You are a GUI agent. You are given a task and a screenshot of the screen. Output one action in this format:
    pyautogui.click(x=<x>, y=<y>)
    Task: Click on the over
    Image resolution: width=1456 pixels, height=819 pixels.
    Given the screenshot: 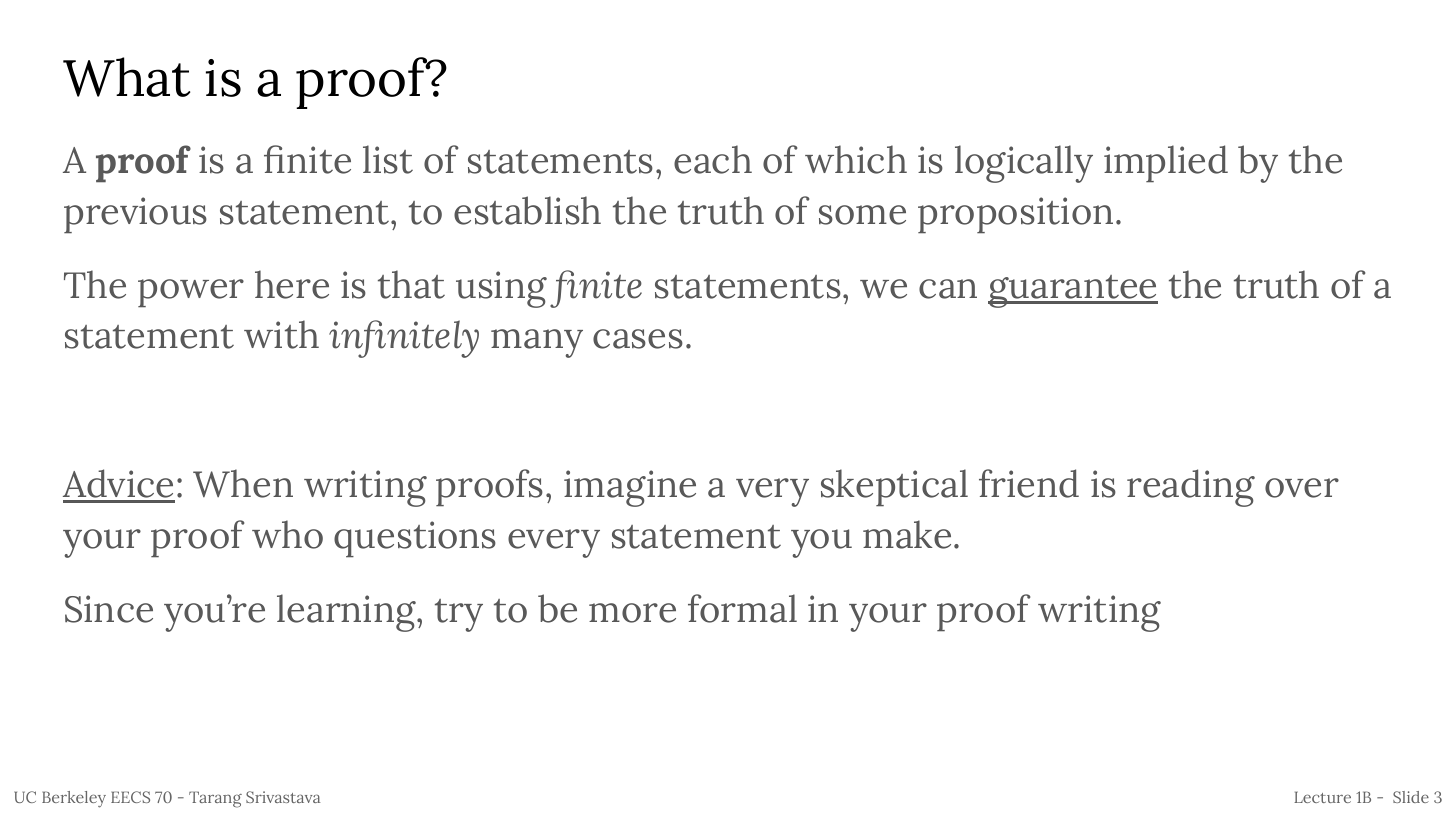 What is the action you would take?
    pyautogui.click(x=1302, y=488)
